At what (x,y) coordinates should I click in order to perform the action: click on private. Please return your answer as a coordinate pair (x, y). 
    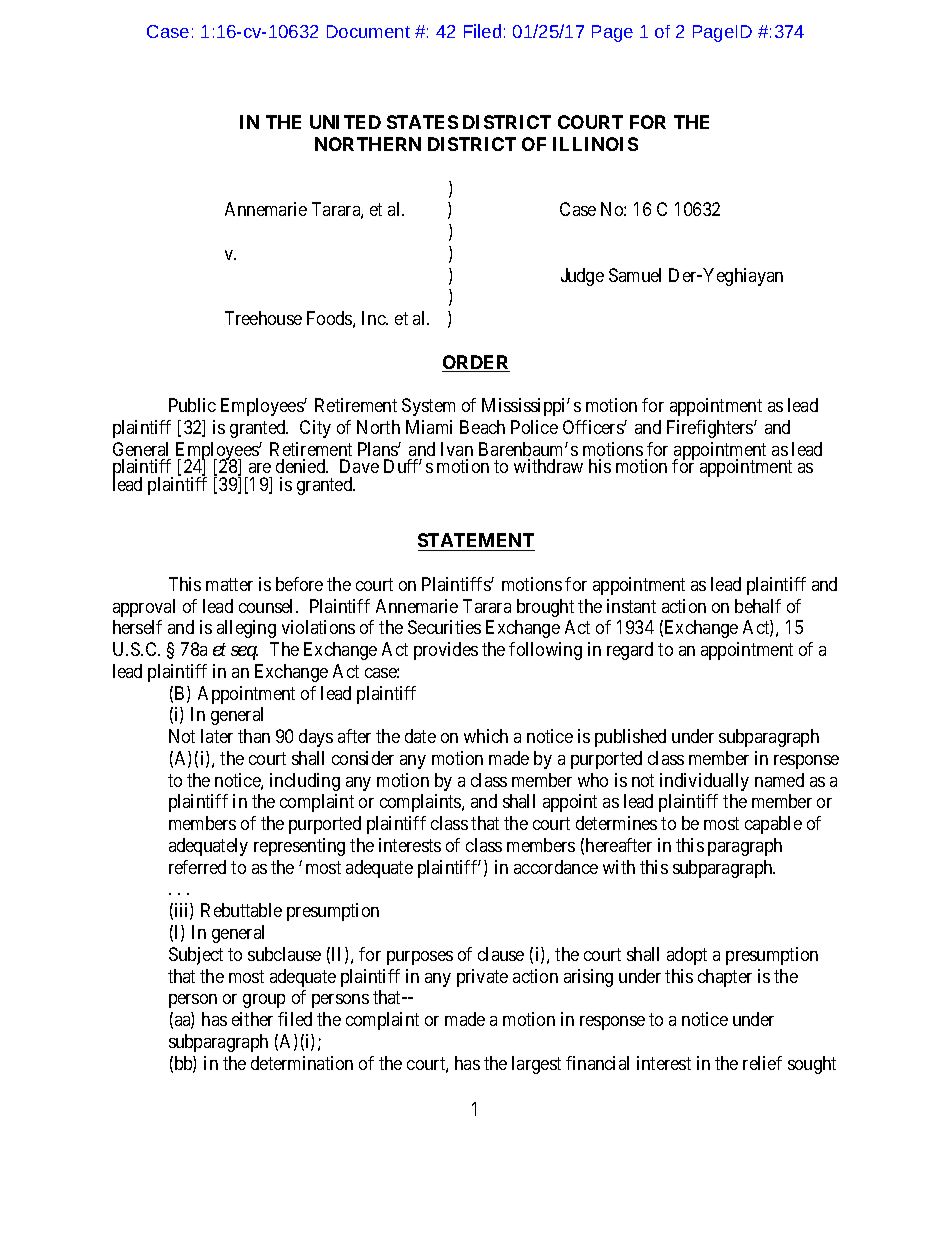
    Looking at the image, I should click on (482, 978).
